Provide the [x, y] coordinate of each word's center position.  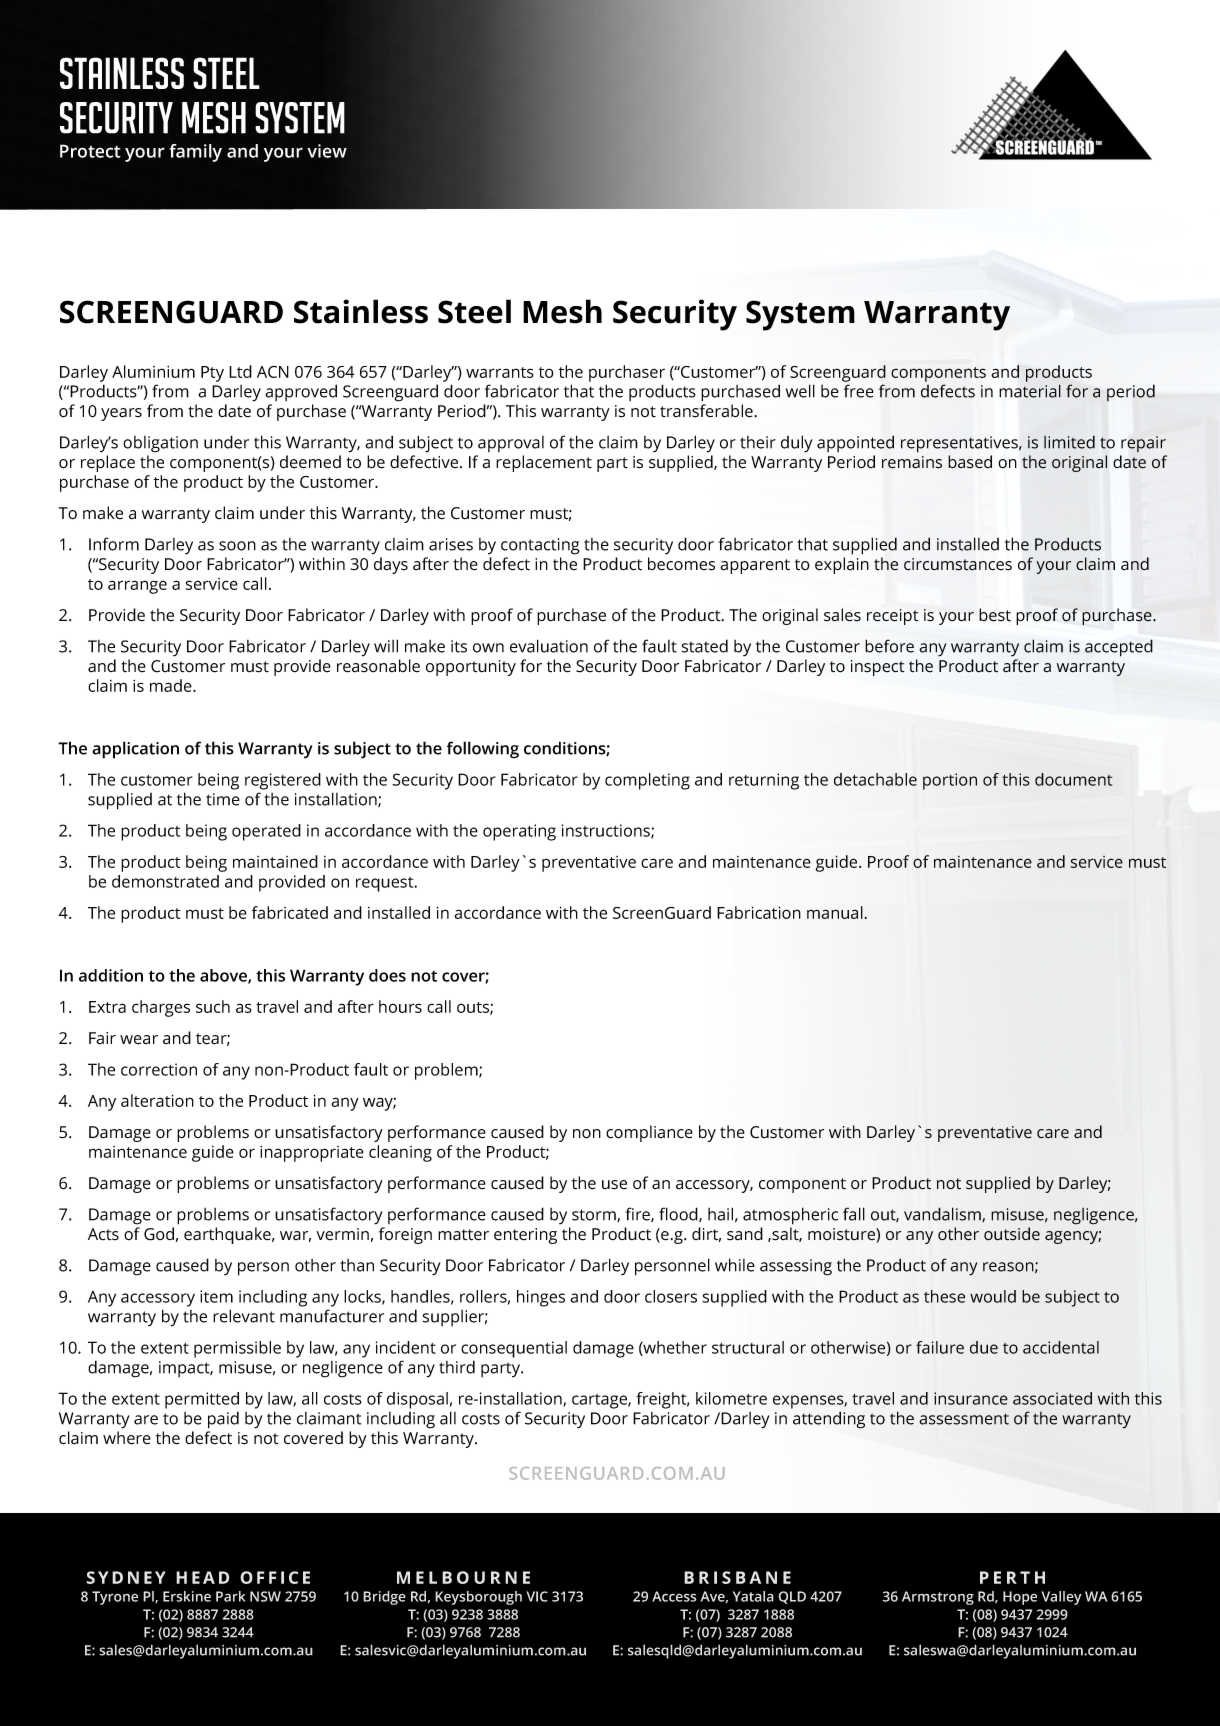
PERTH [1012, 1577]
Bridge [384, 1598]
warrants [500, 372]
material [1030, 391]
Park [230, 1596]
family [195, 153]
